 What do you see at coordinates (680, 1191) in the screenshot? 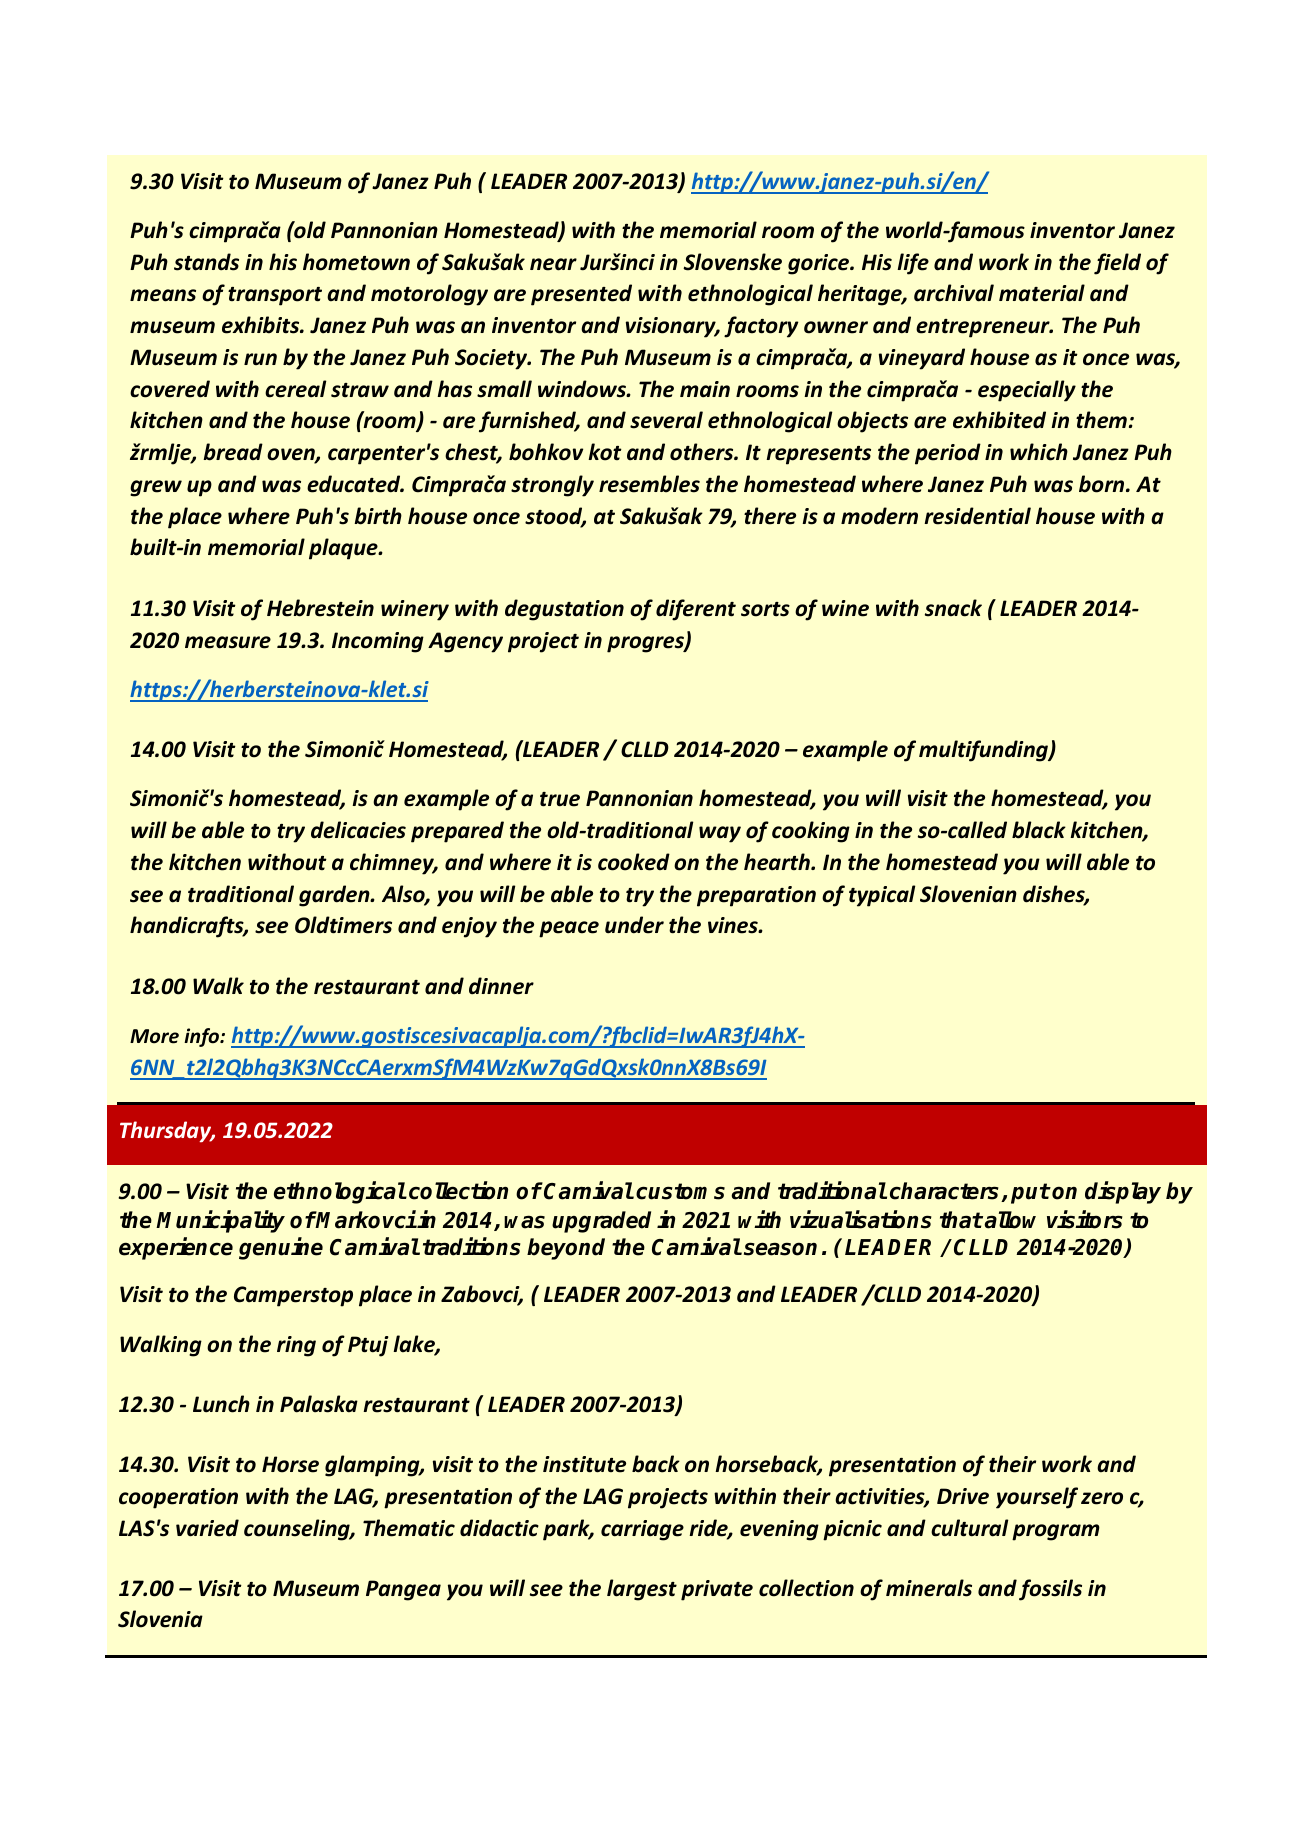
I see `customs` at bounding box center [680, 1191].
